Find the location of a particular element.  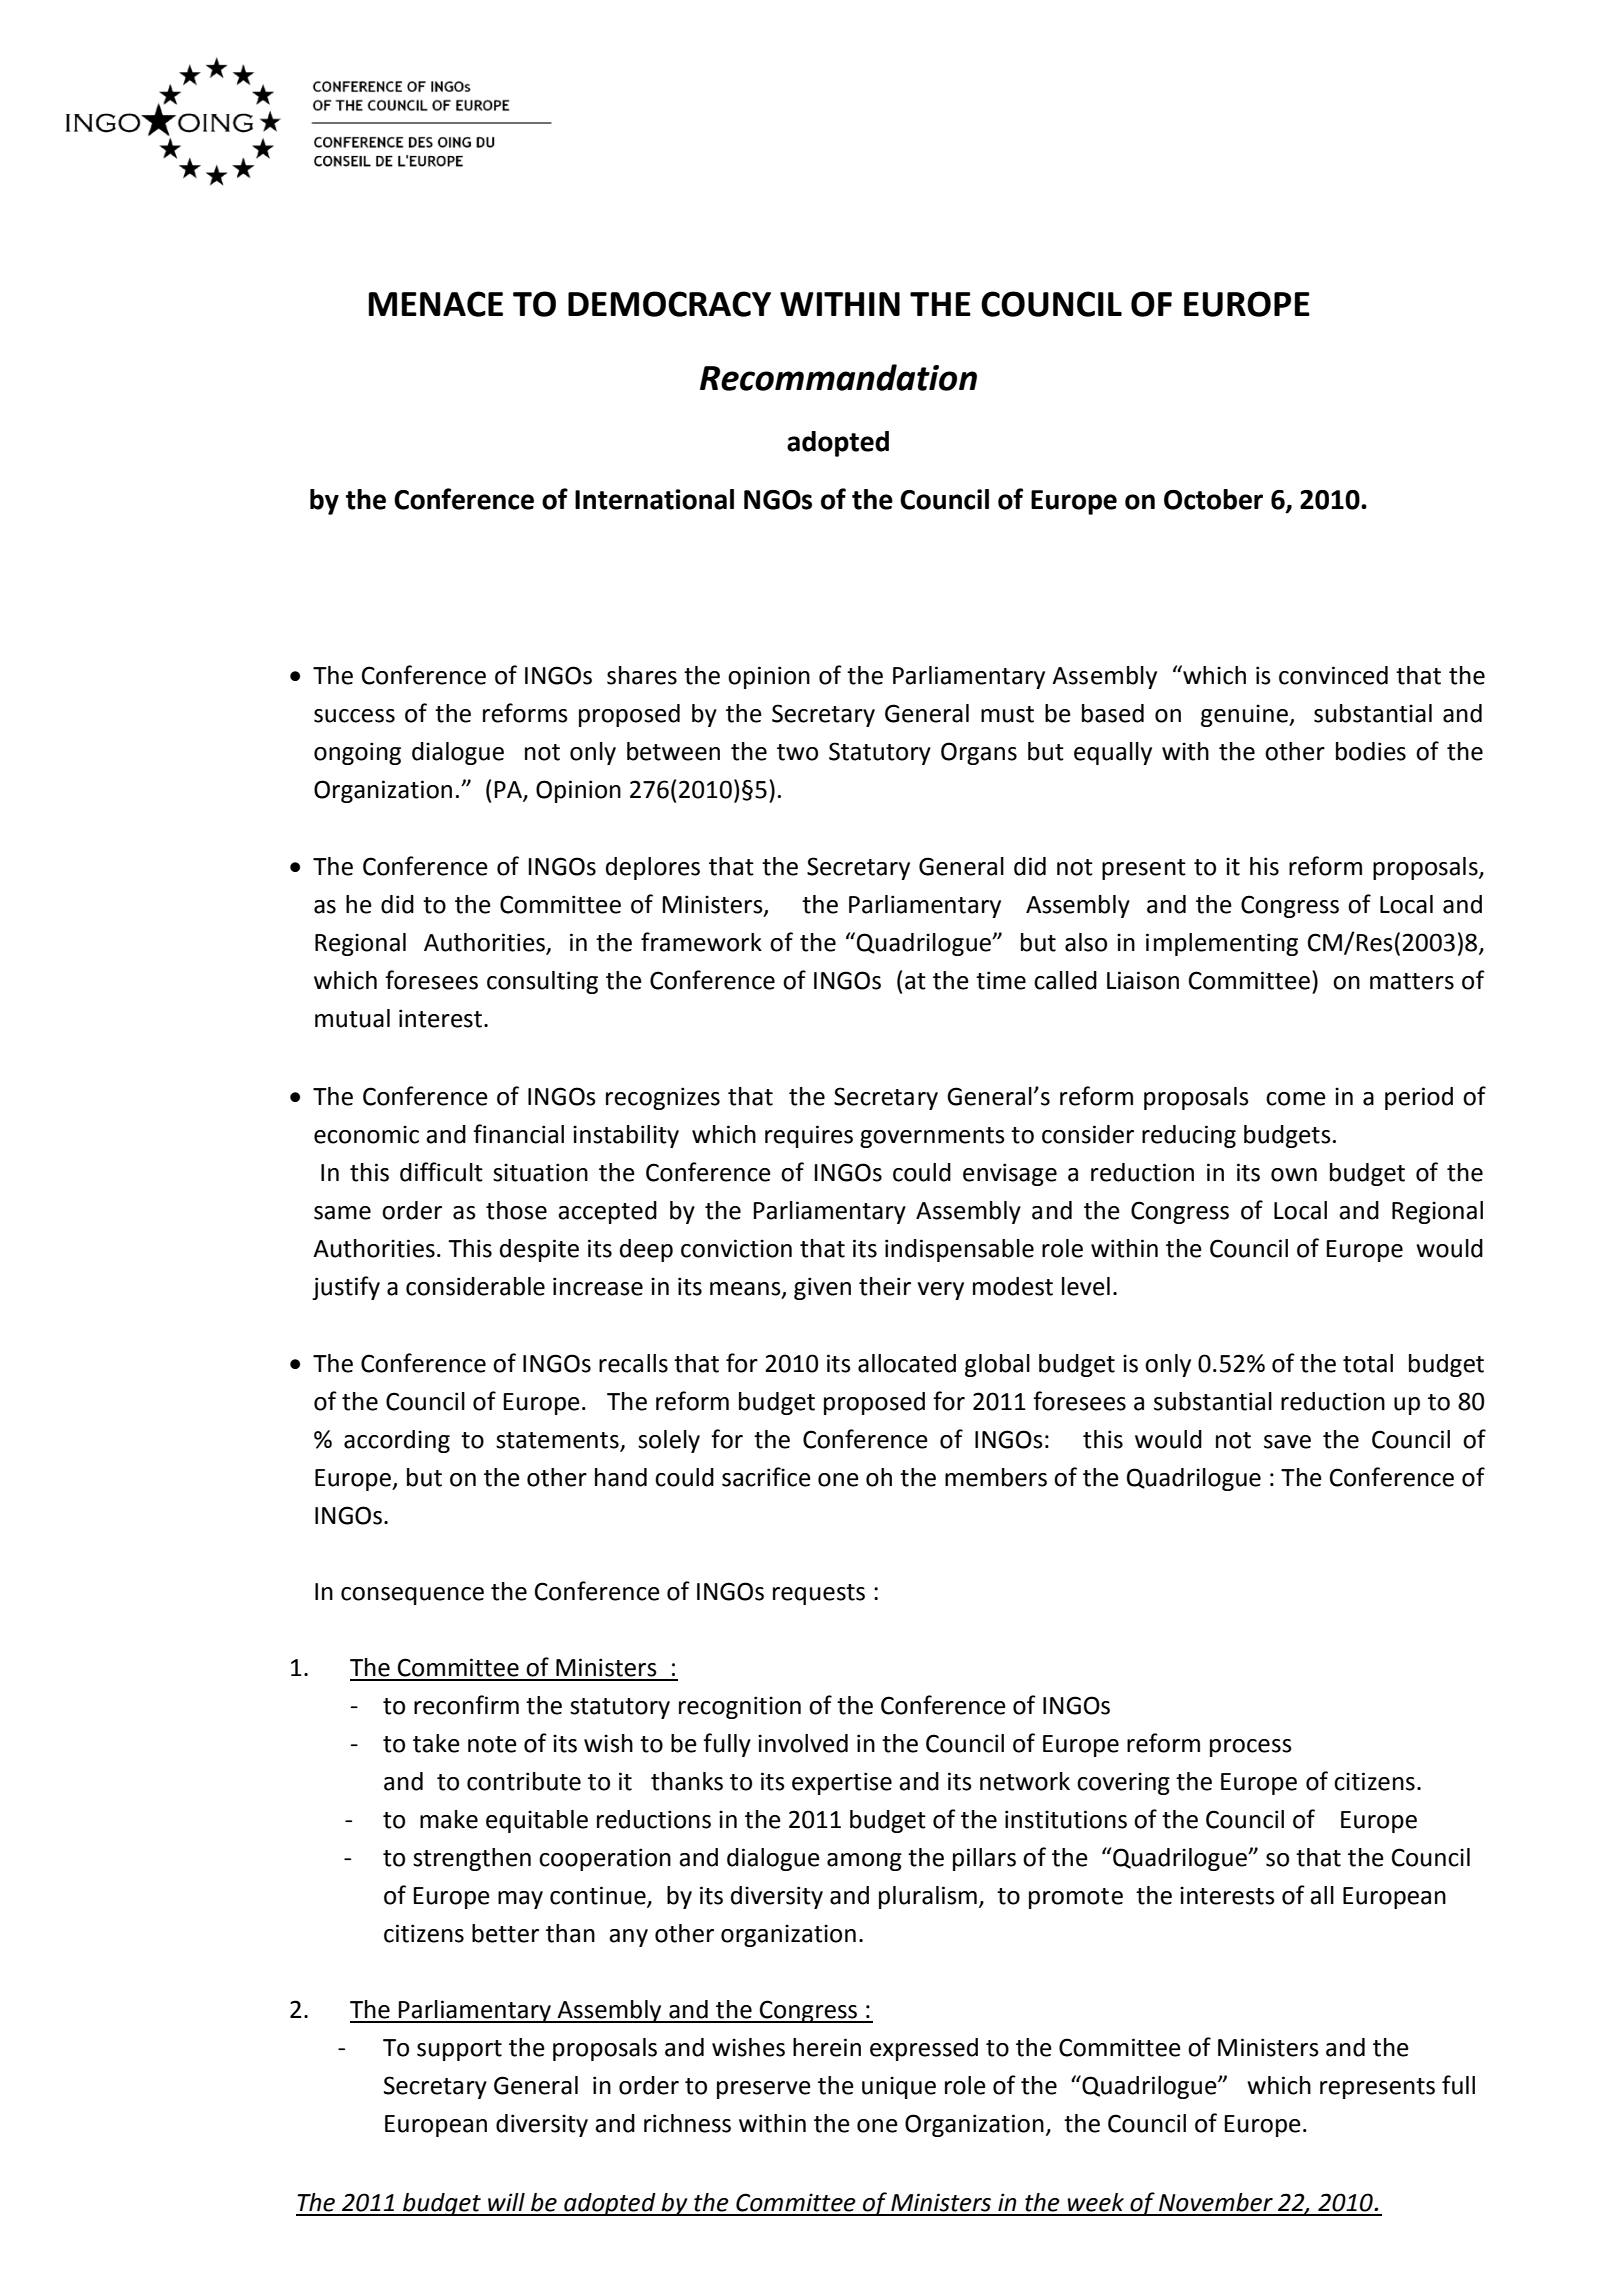

bodies is located at coordinates (1371, 751).
